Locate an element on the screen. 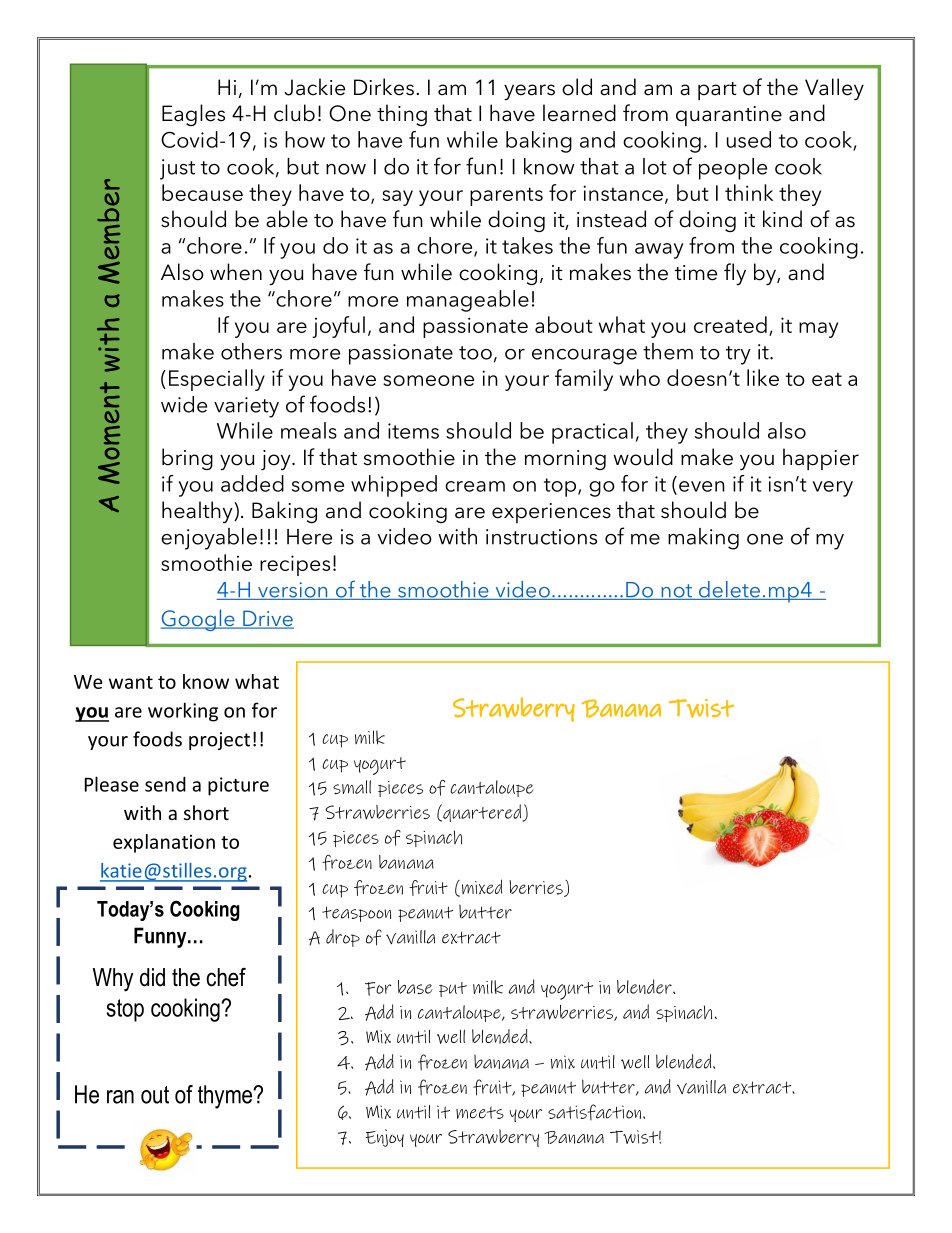  meets is located at coordinates (480, 1113).
